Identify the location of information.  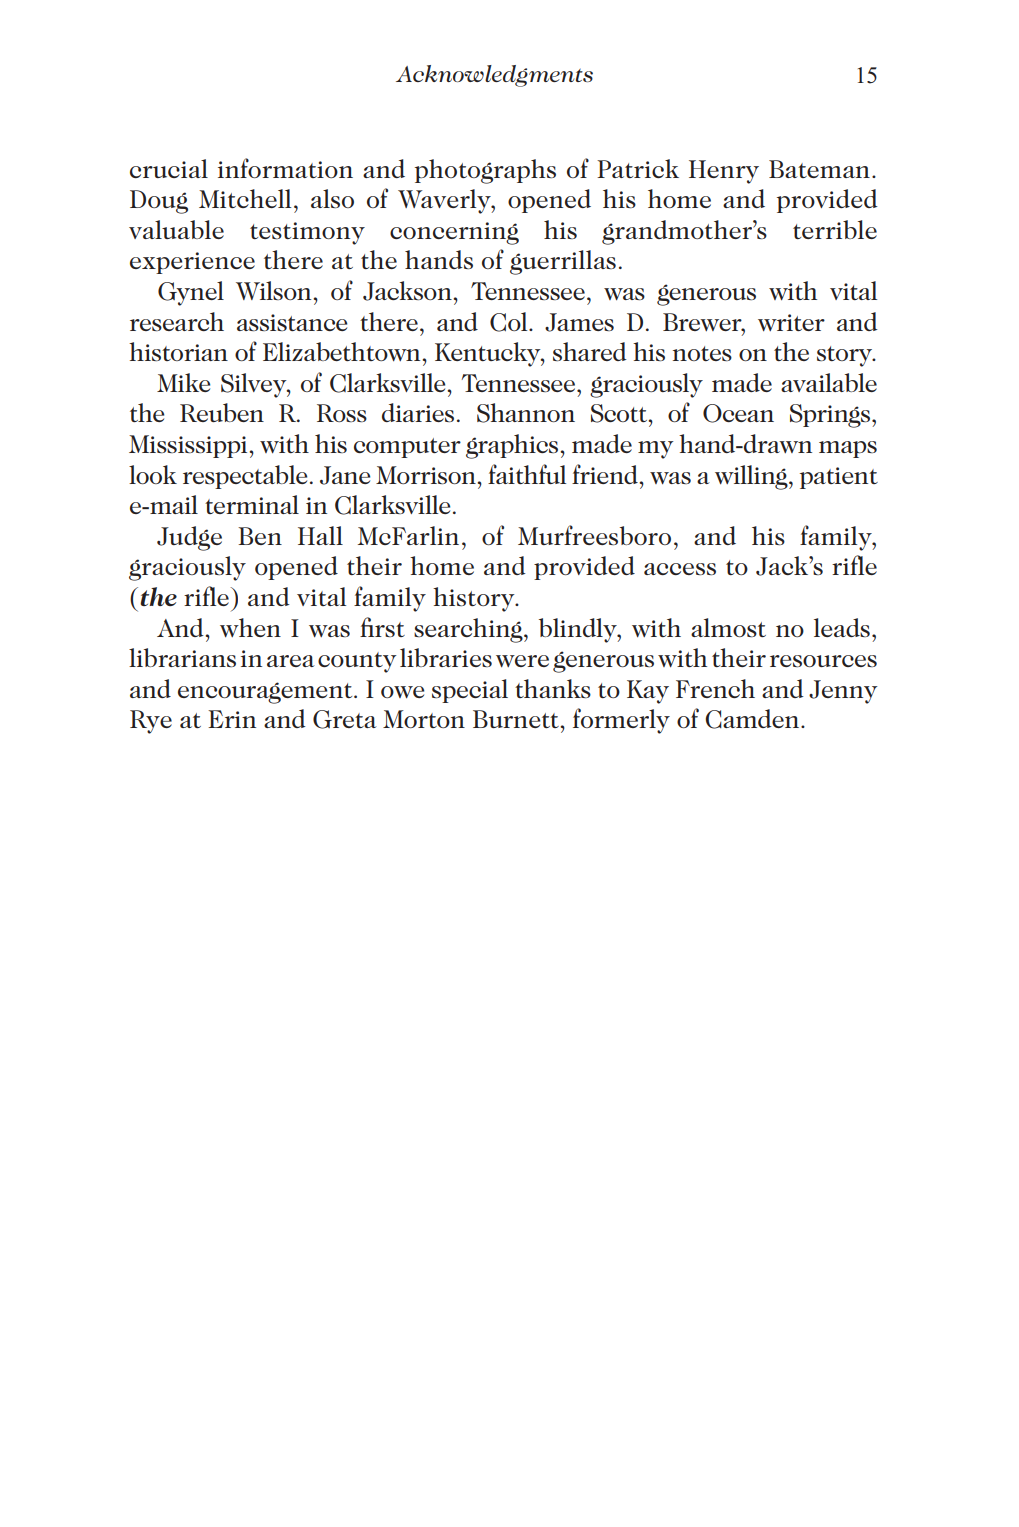
(285, 168).
